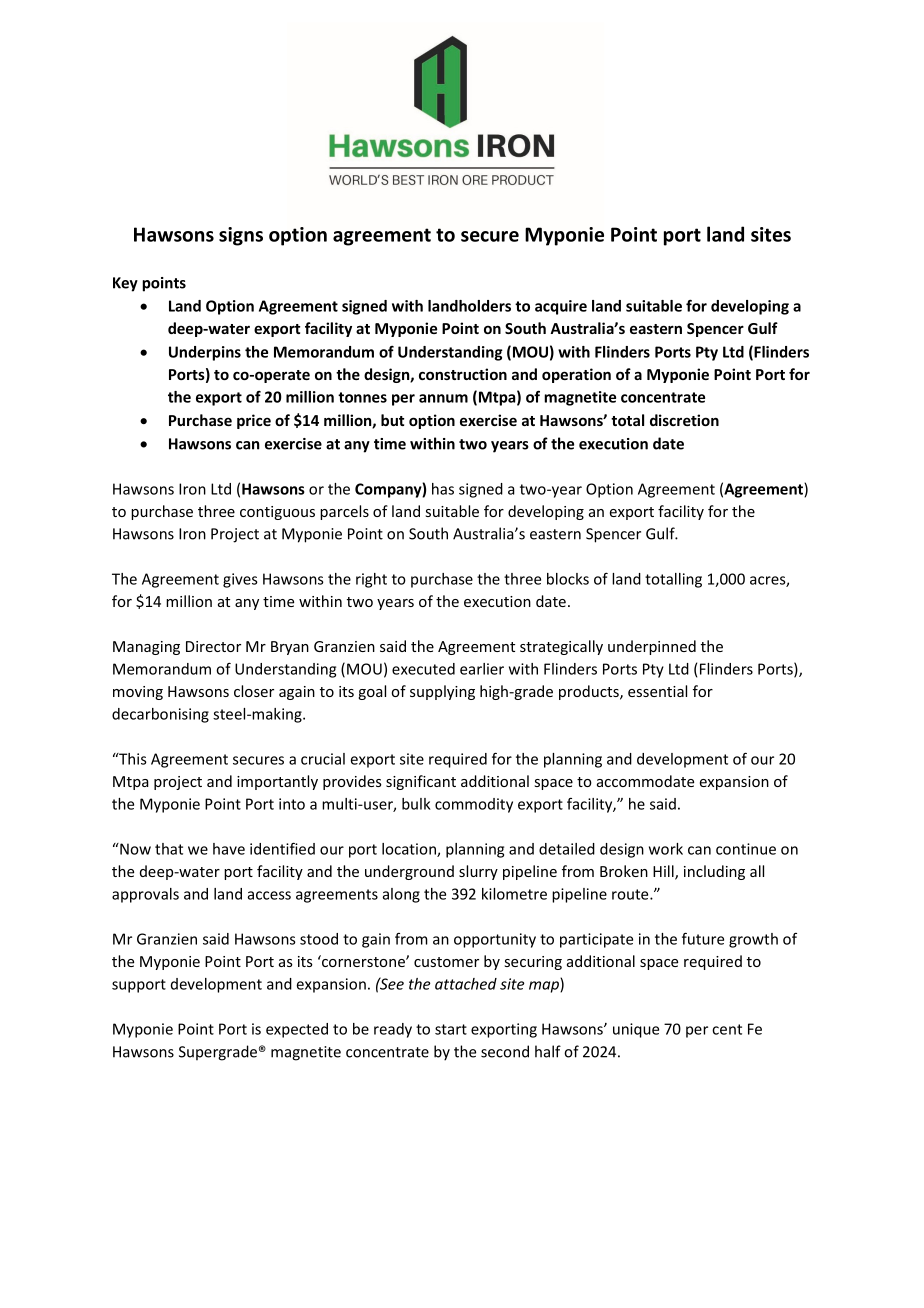 The height and width of the document is (1308, 924). I want to click on signs, so click(241, 236).
